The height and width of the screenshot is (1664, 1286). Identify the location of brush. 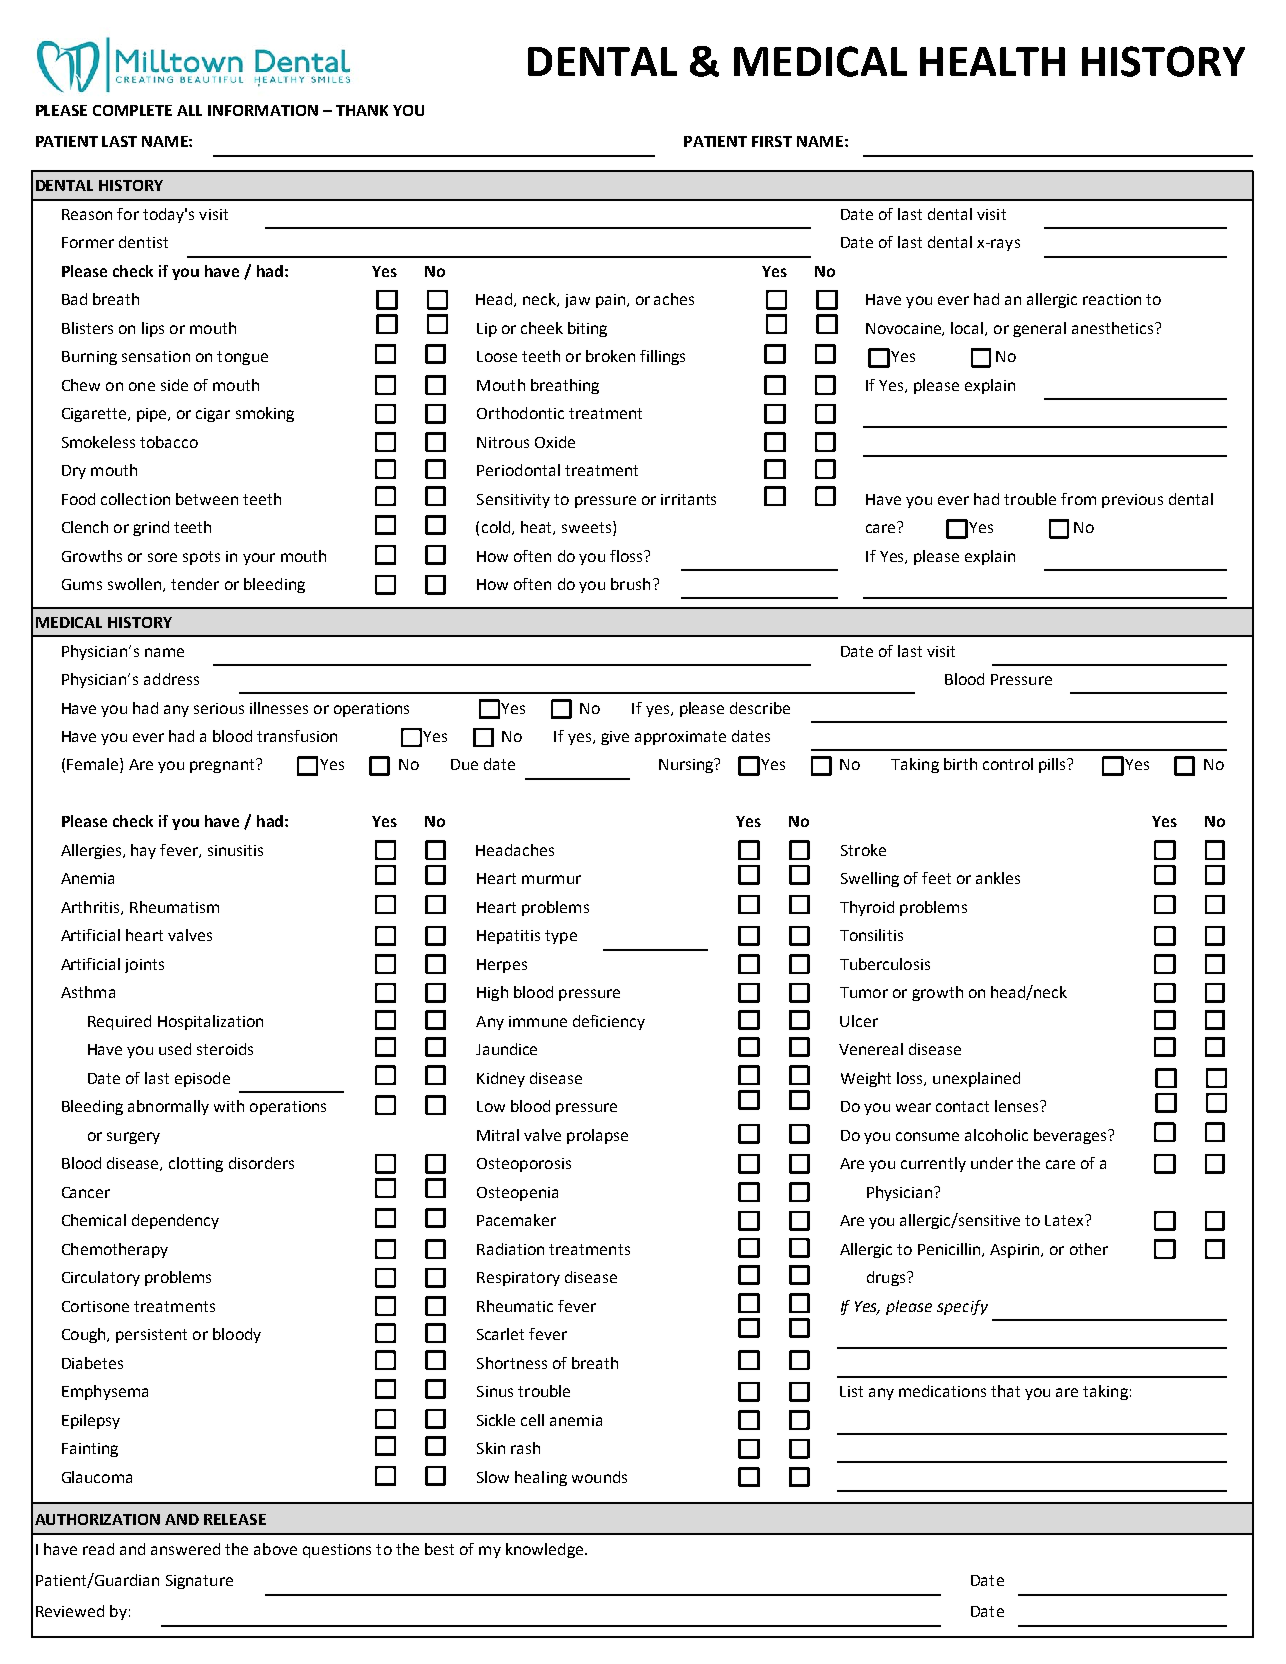
(630, 584).
